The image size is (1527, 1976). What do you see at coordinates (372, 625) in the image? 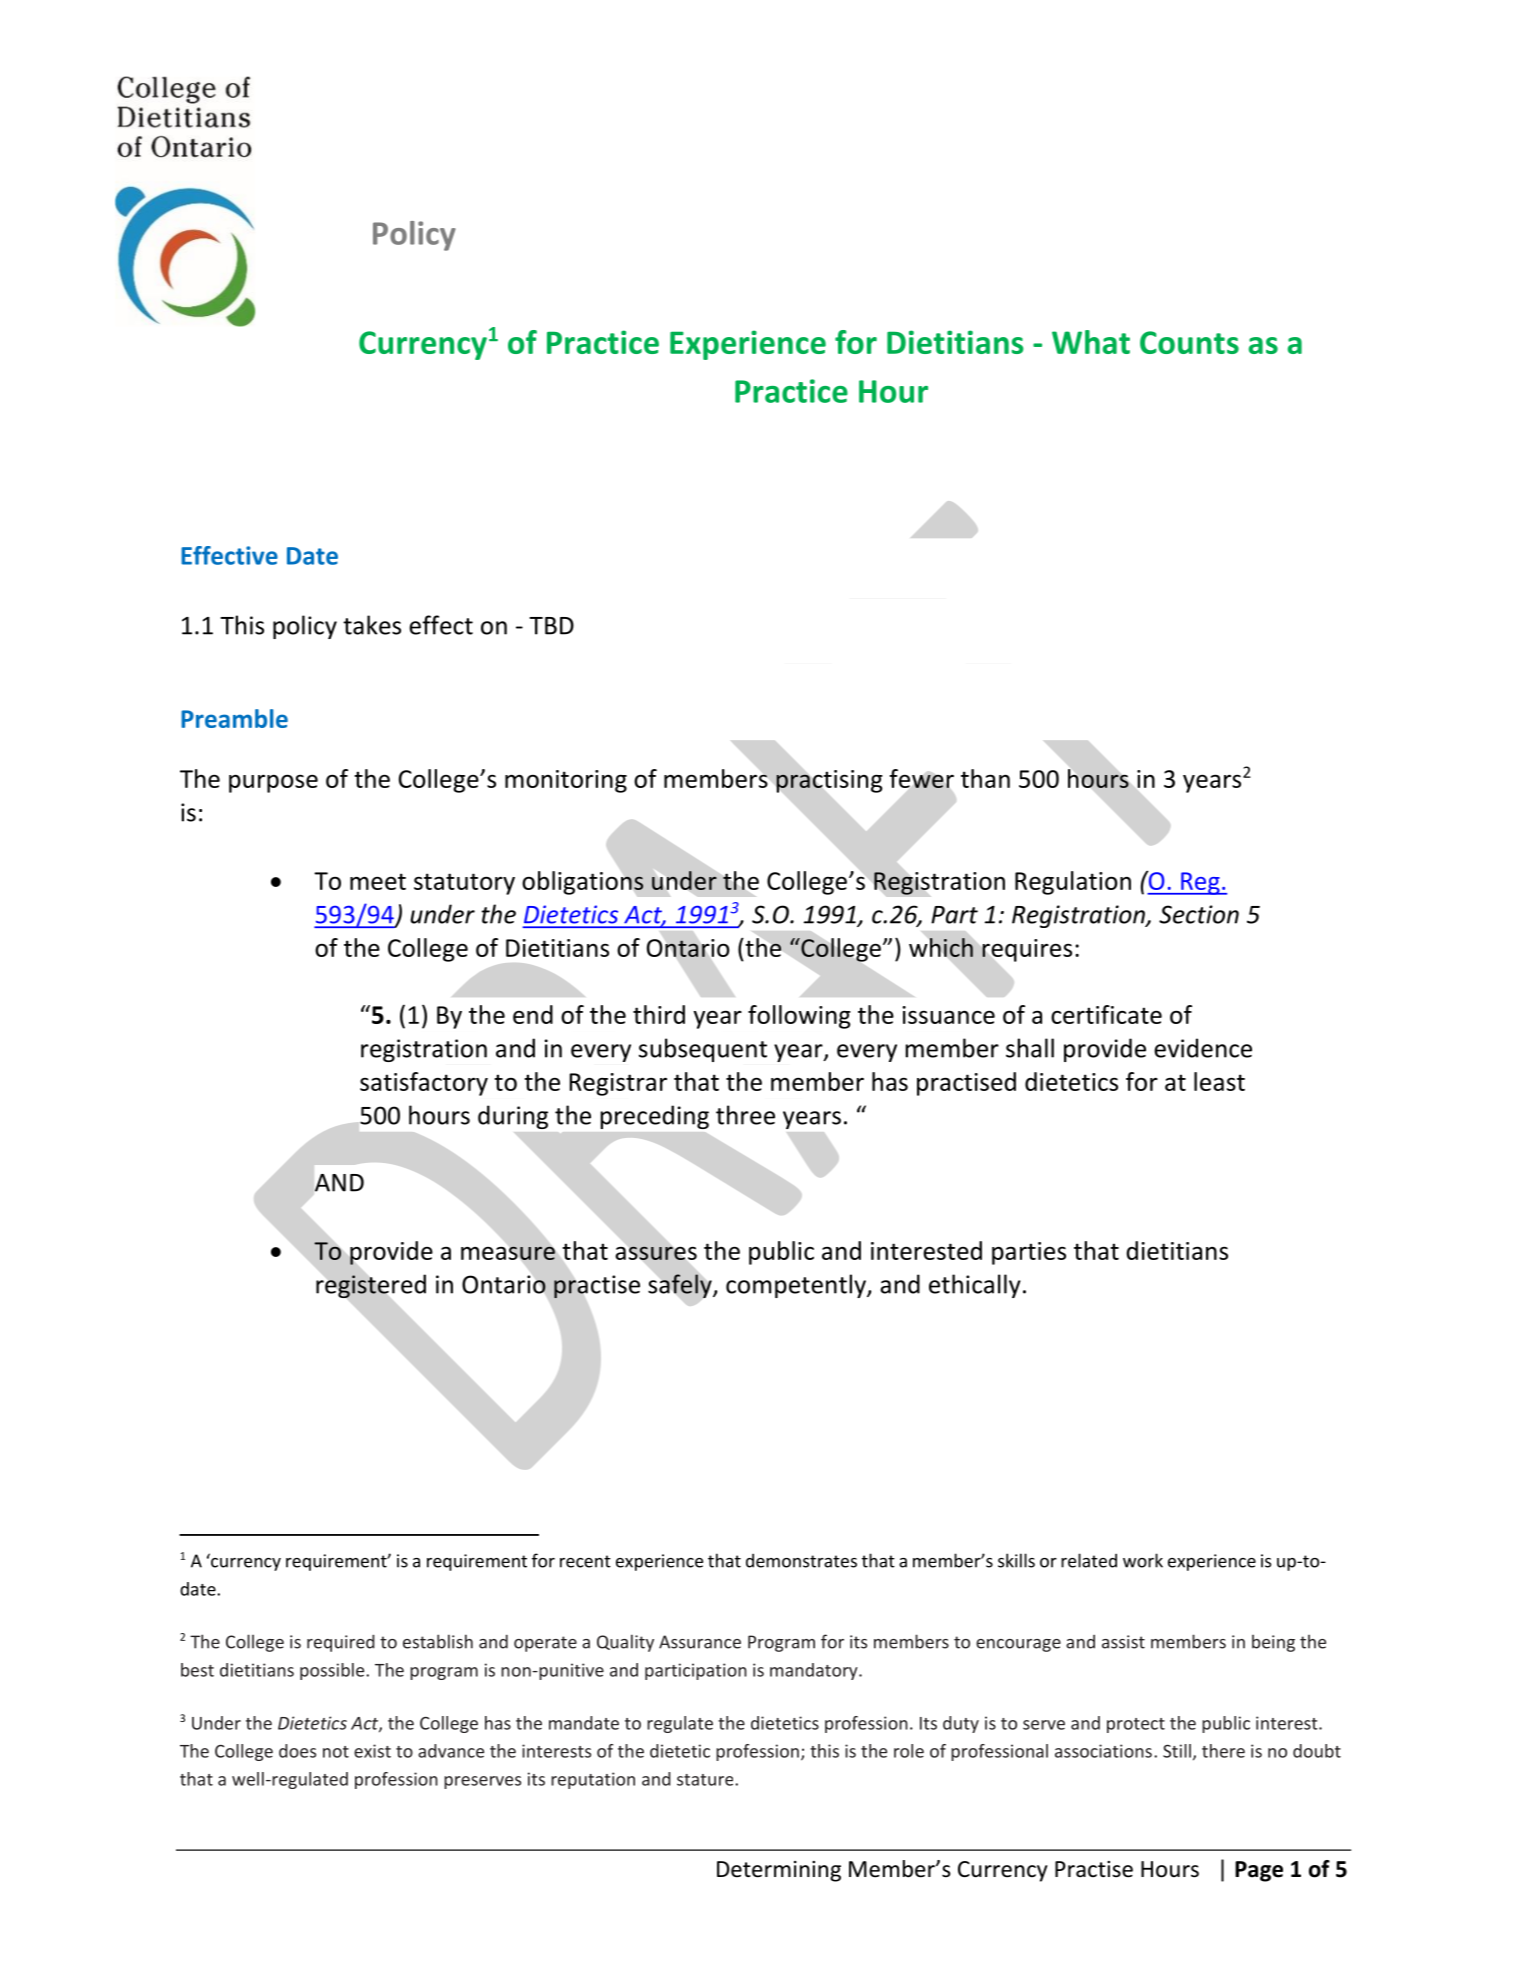
I see `takes` at bounding box center [372, 625].
